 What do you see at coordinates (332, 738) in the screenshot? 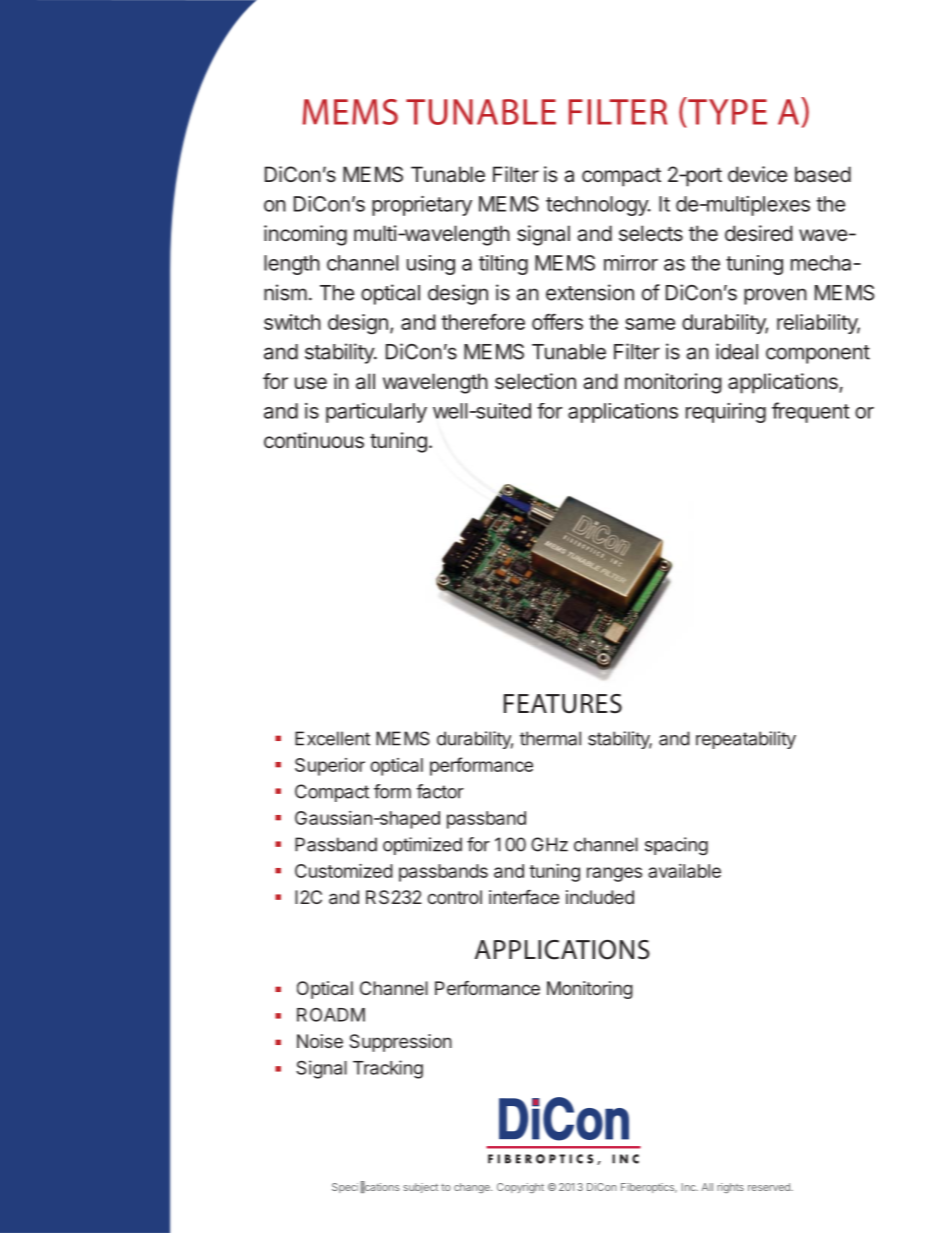
I see `Excellent` at bounding box center [332, 738].
